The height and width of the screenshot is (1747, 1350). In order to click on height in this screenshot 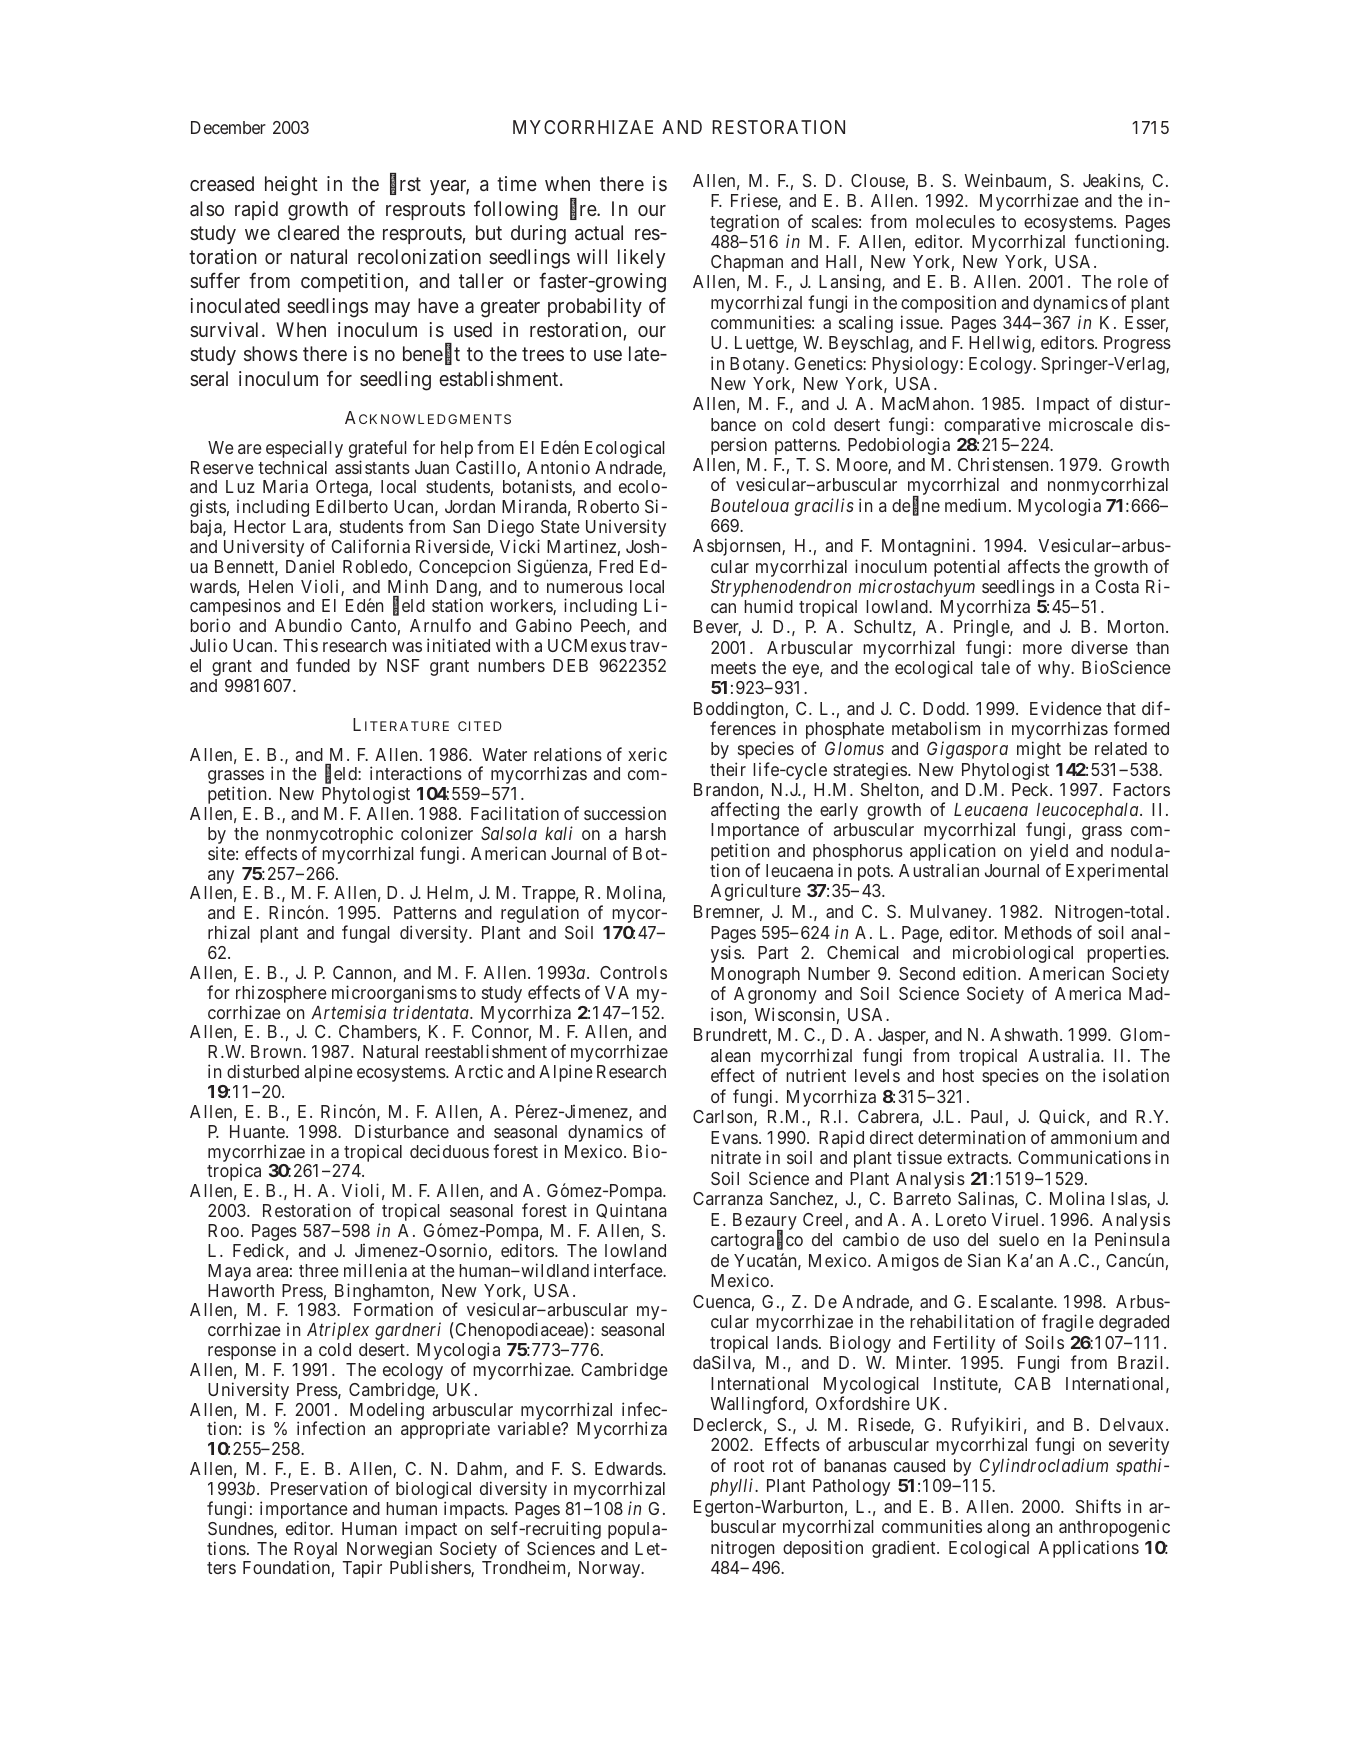, I will do `click(291, 186)`.
